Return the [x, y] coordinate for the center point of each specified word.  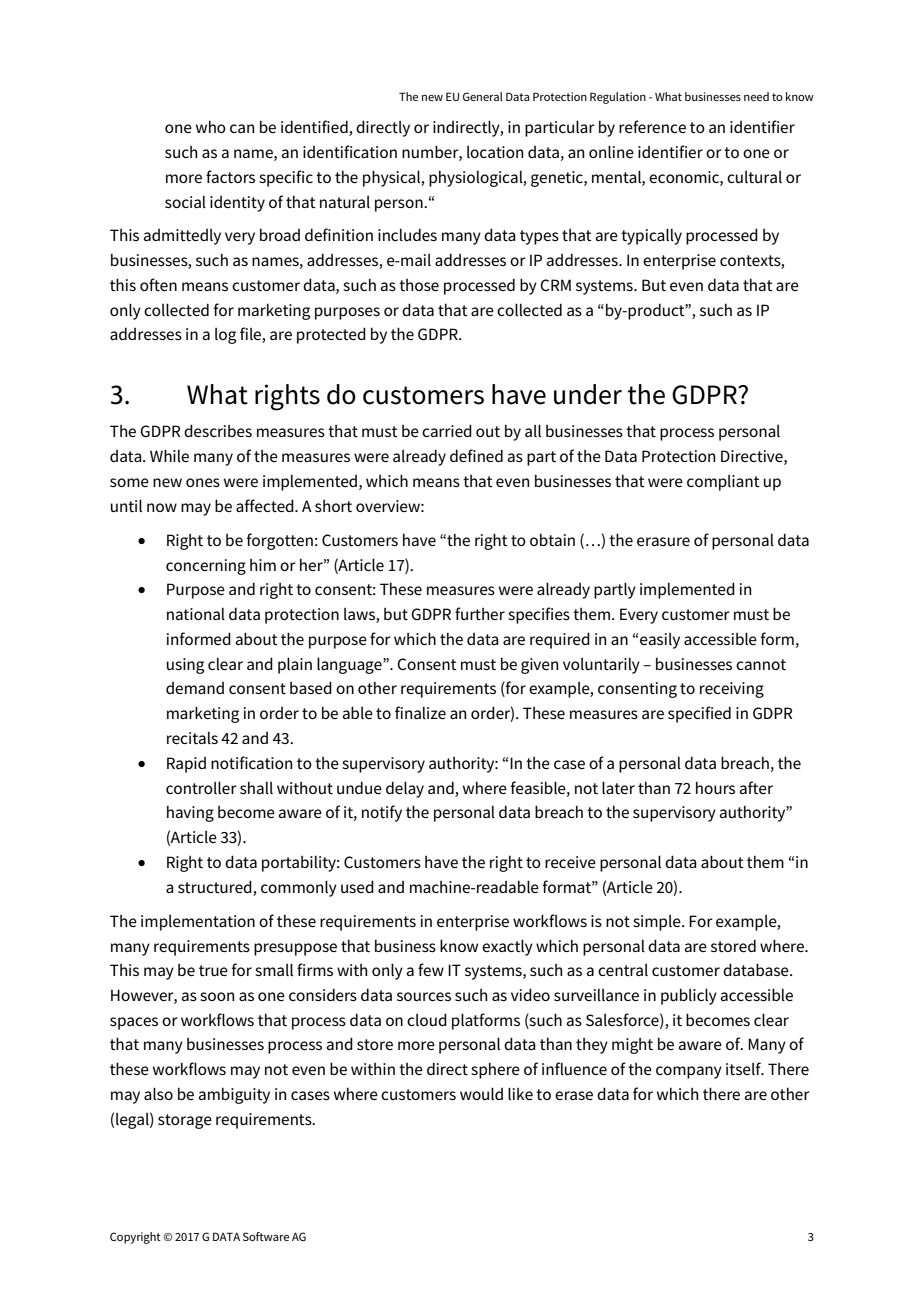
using [185, 666]
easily [660, 641]
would [481, 1093]
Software [266, 1236]
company [689, 1072]
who [211, 127]
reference [652, 126]
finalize [420, 712]
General [483, 96]
